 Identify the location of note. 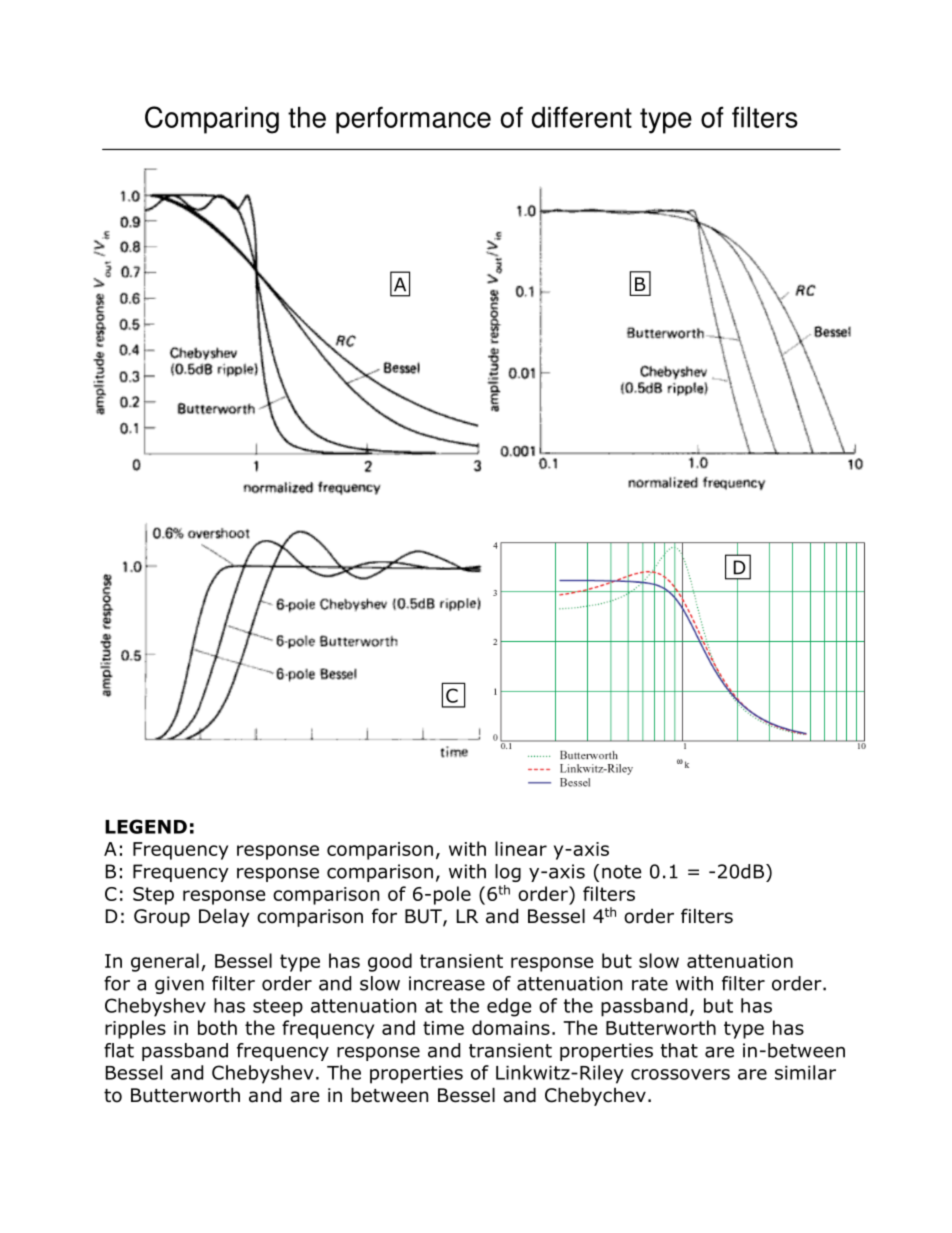
(621, 872).
